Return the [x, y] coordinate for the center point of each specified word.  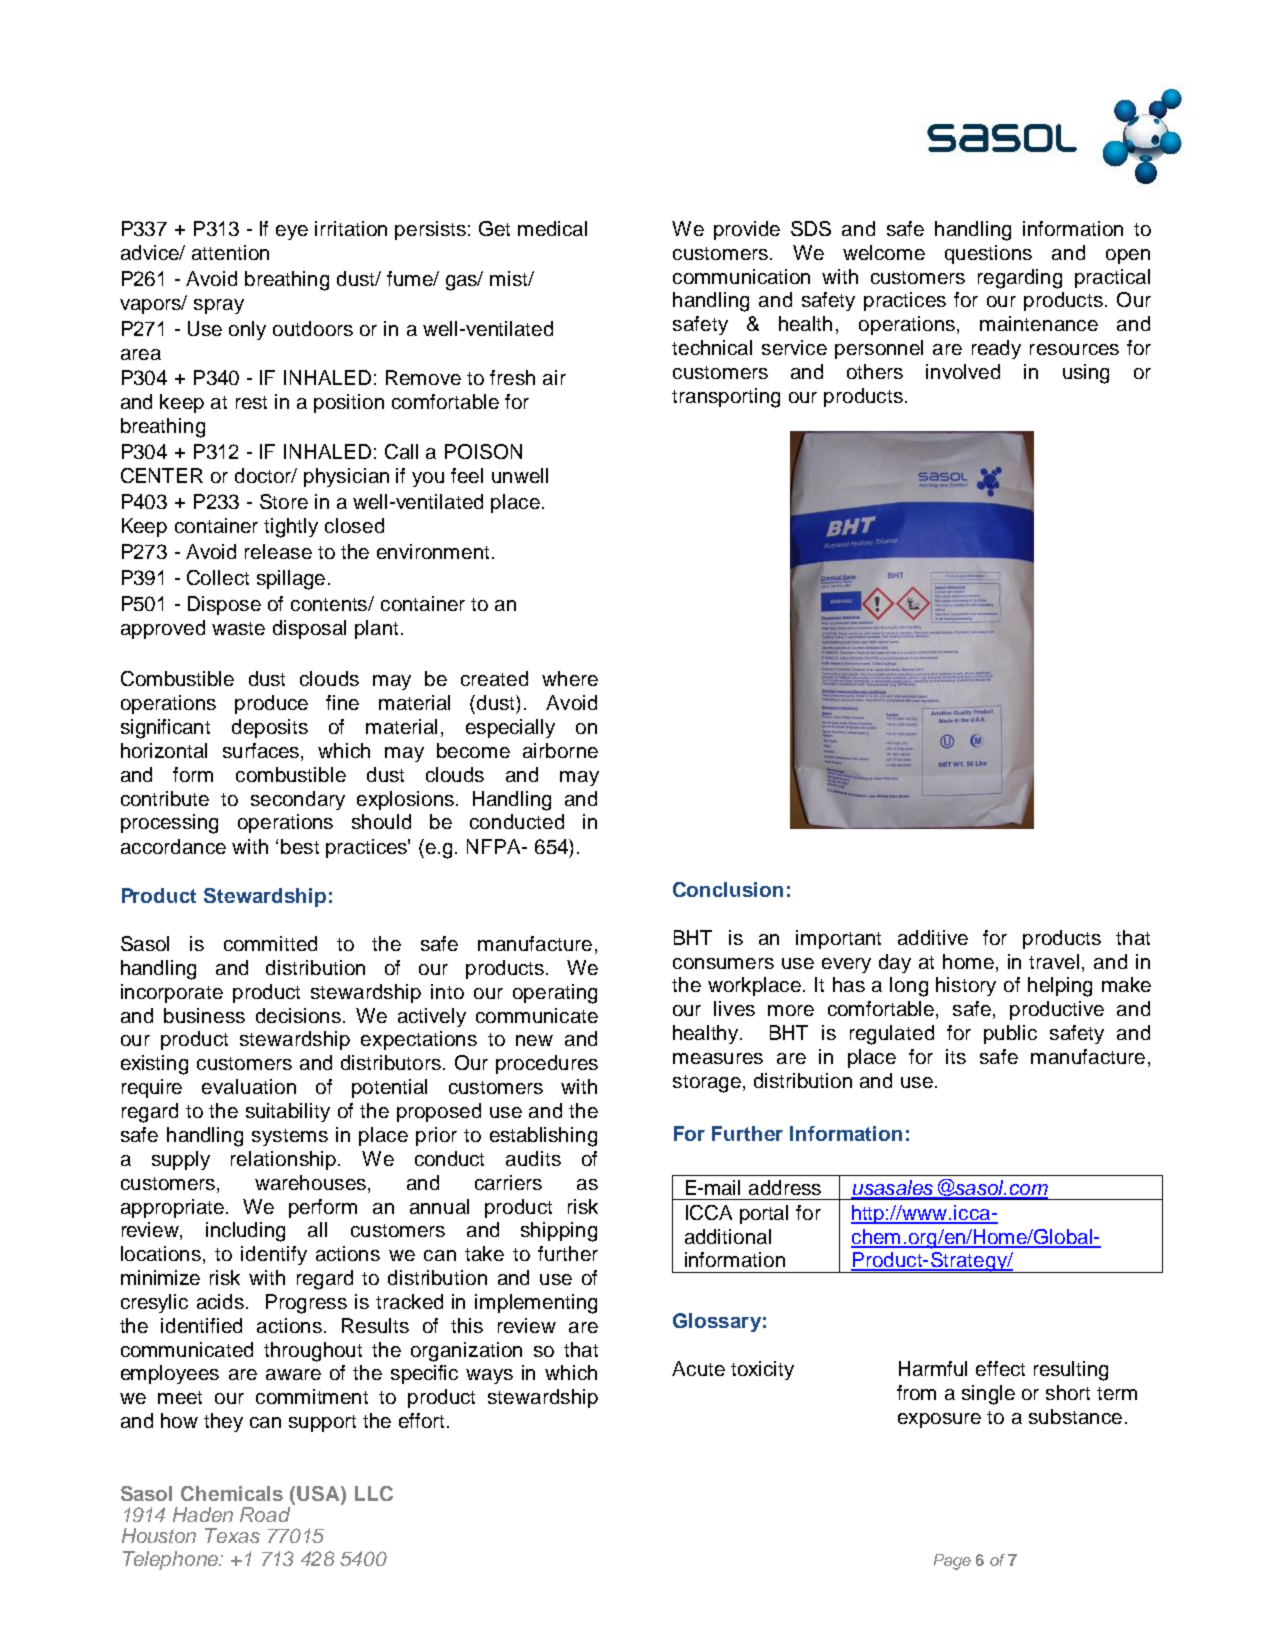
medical [552, 228]
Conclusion [728, 889]
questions [988, 254]
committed [270, 943]
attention [230, 252]
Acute [698, 1368]
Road [265, 1514]
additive [933, 937]
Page [952, 1562]
